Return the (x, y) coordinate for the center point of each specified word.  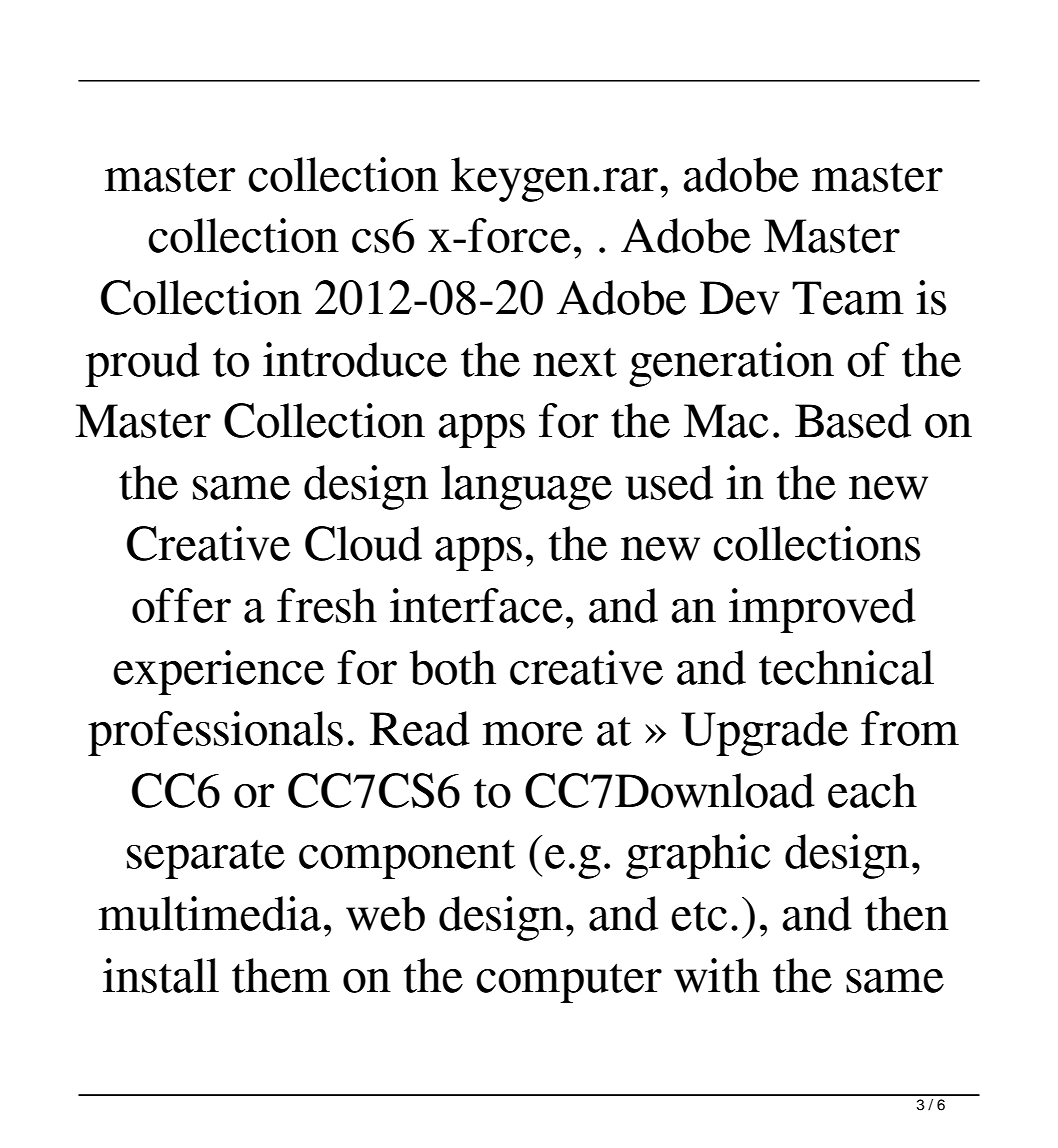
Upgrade (764, 733)
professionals (215, 733)
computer (569, 983)
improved (822, 610)
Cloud (363, 543)
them (281, 975)
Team (848, 298)
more (532, 734)
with (717, 975)
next (575, 362)
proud (142, 364)
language (526, 487)
